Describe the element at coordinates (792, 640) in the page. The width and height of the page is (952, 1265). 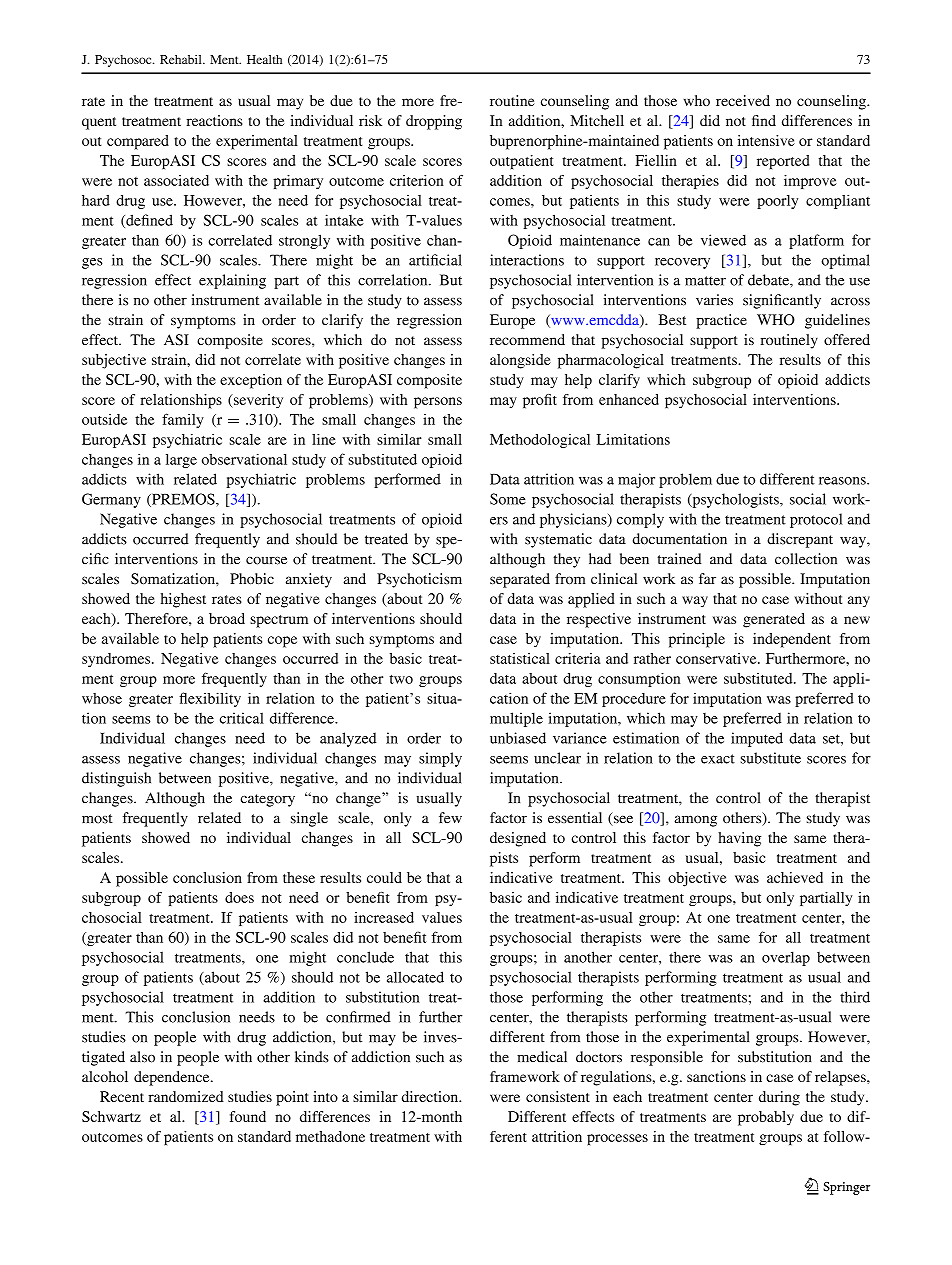
I see `independent` at that location.
